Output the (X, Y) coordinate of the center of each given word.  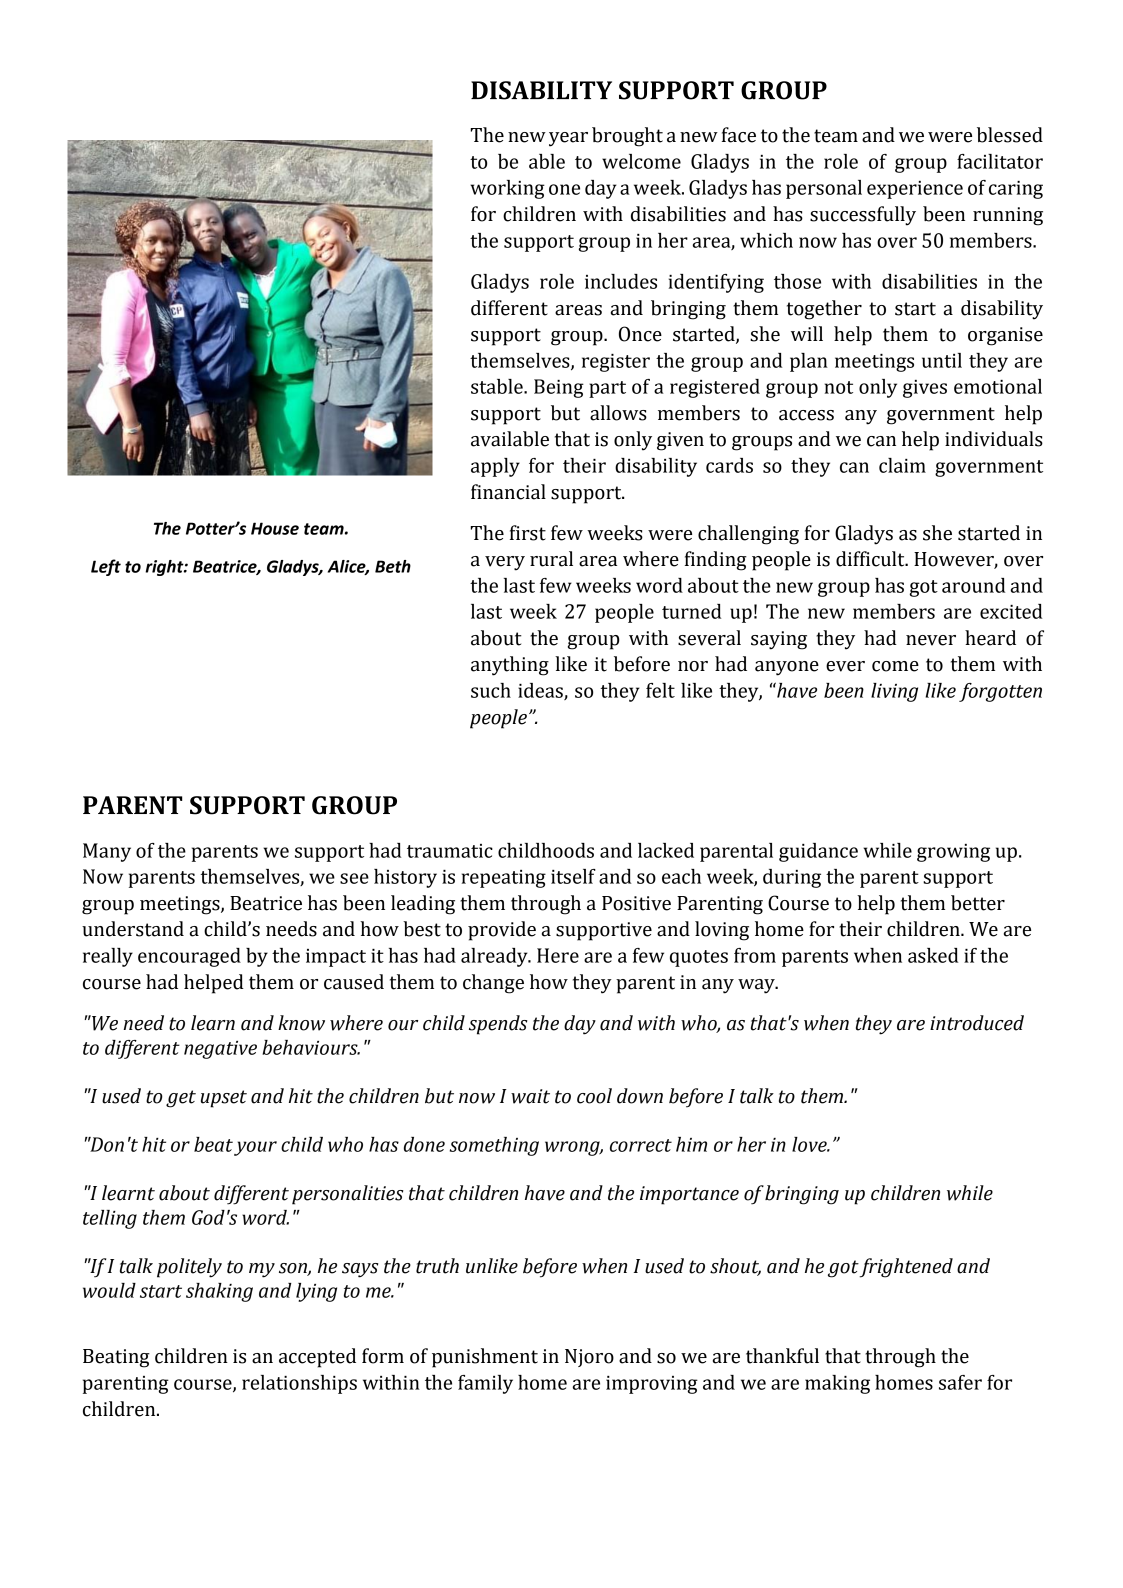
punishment (485, 1358)
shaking (219, 1292)
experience (915, 190)
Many (107, 852)
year (568, 139)
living (894, 692)
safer (960, 1382)
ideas (541, 691)
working (507, 189)
